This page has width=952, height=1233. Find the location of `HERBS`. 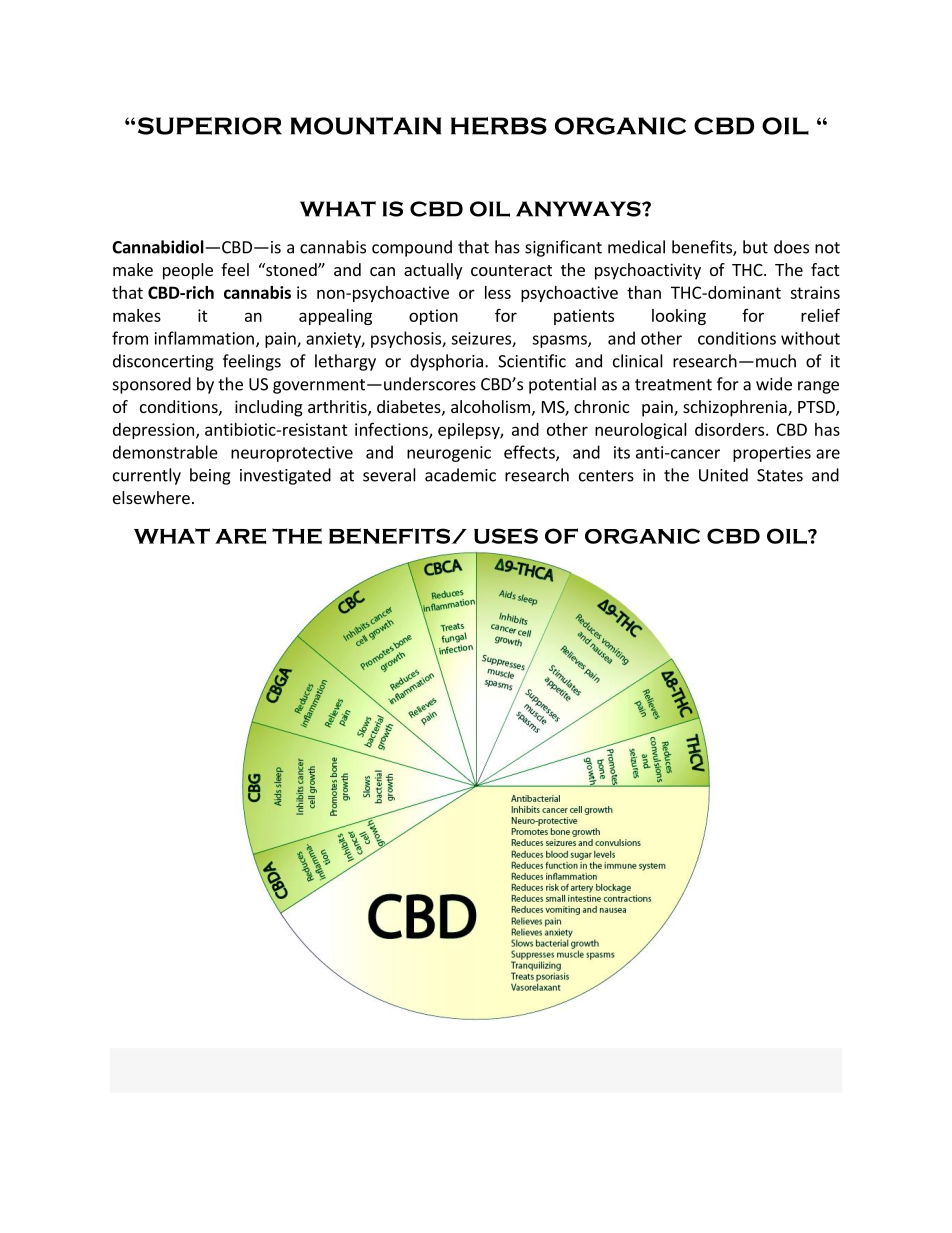

HERBS is located at coordinates (499, 126).
